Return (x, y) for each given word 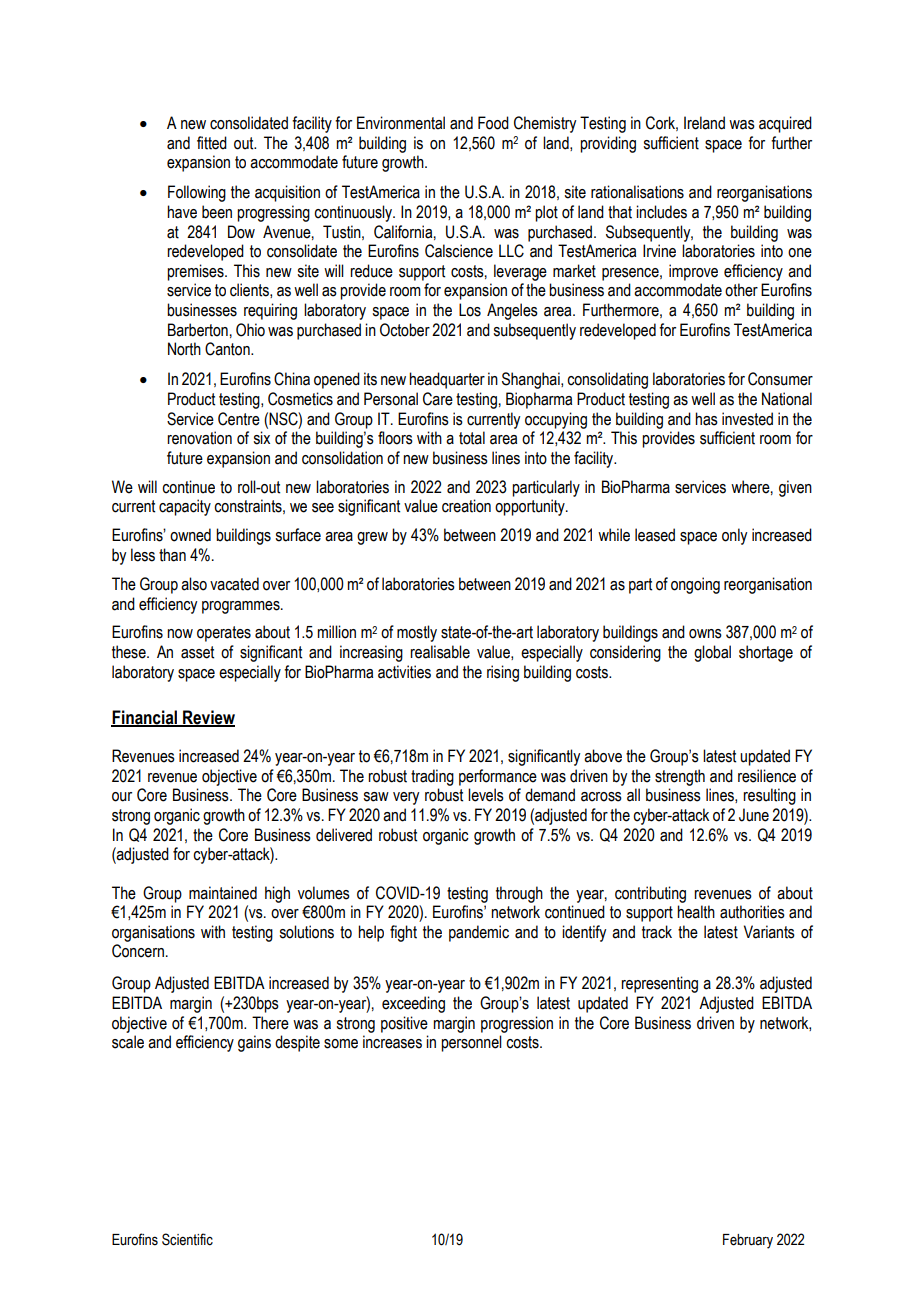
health (696, 912)
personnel (471, 1043)
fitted (212, 143)
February (748, 1241)
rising (503, 673)
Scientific (187, 1239)
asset (197, 652)
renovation (199, 438)
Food (493, 123)
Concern (138, 951)
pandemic (479, 933)
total (472, 438)
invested (747, 419)
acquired (785, 124)
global (712, 653)
